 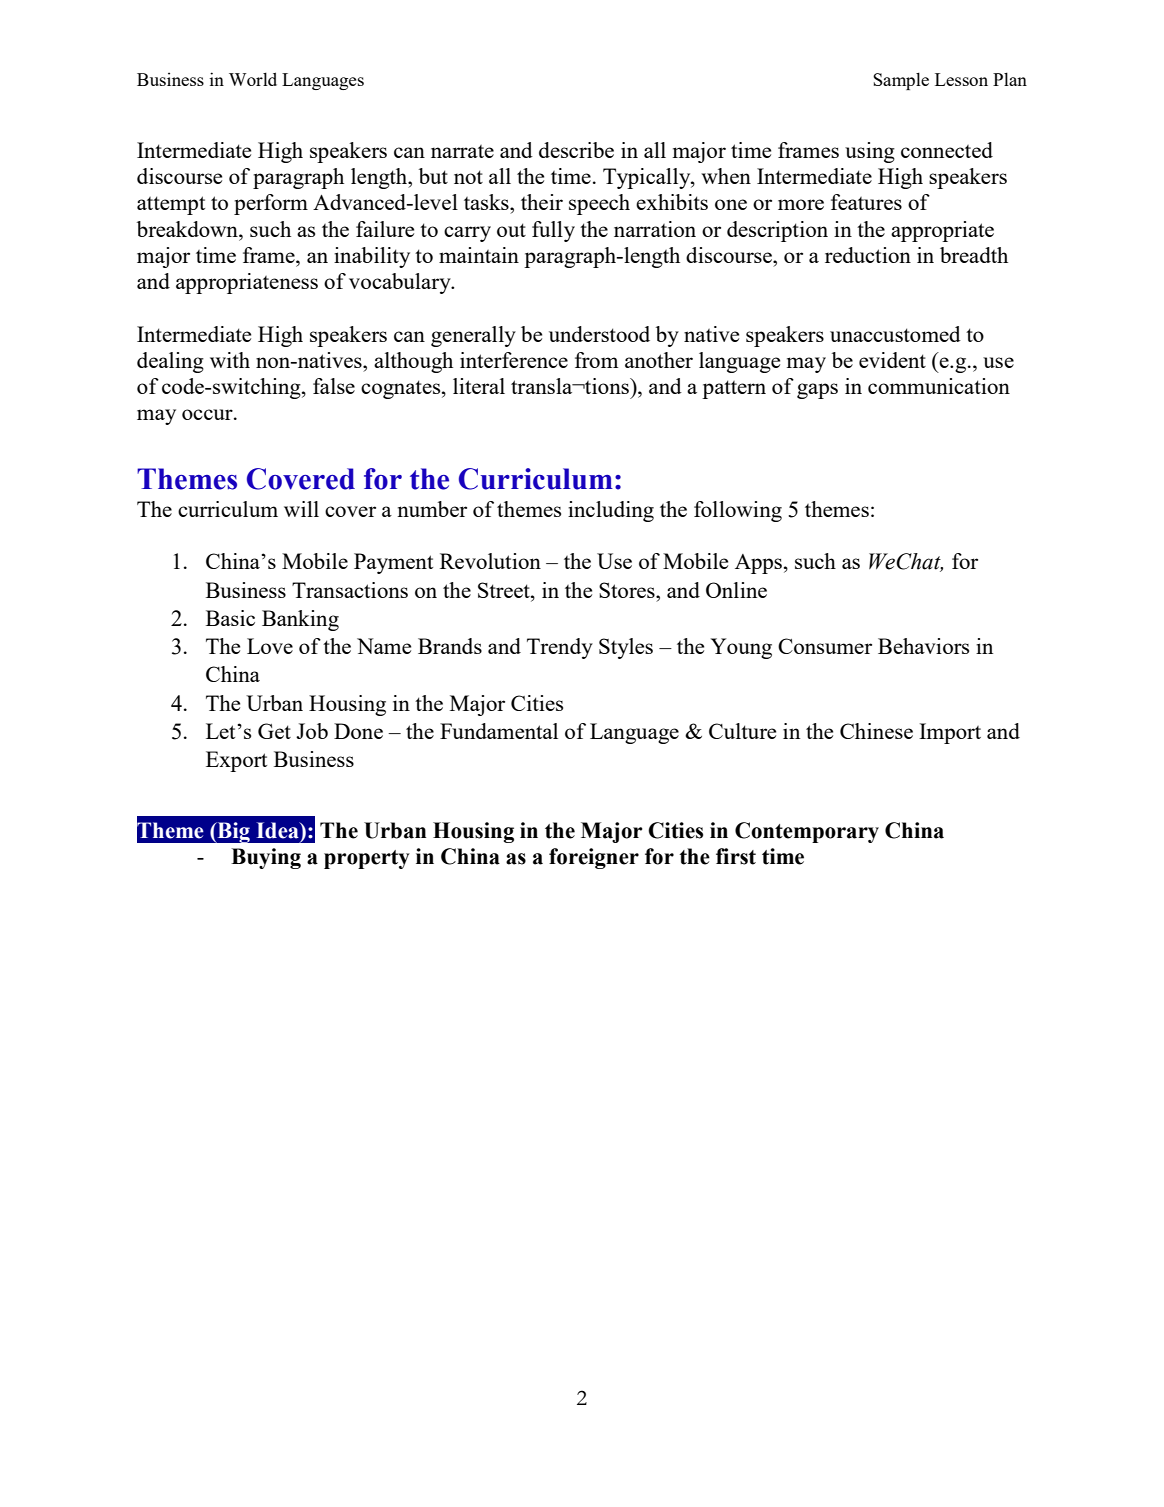 I want to click on foreigner, so click(x=594, y=858).
